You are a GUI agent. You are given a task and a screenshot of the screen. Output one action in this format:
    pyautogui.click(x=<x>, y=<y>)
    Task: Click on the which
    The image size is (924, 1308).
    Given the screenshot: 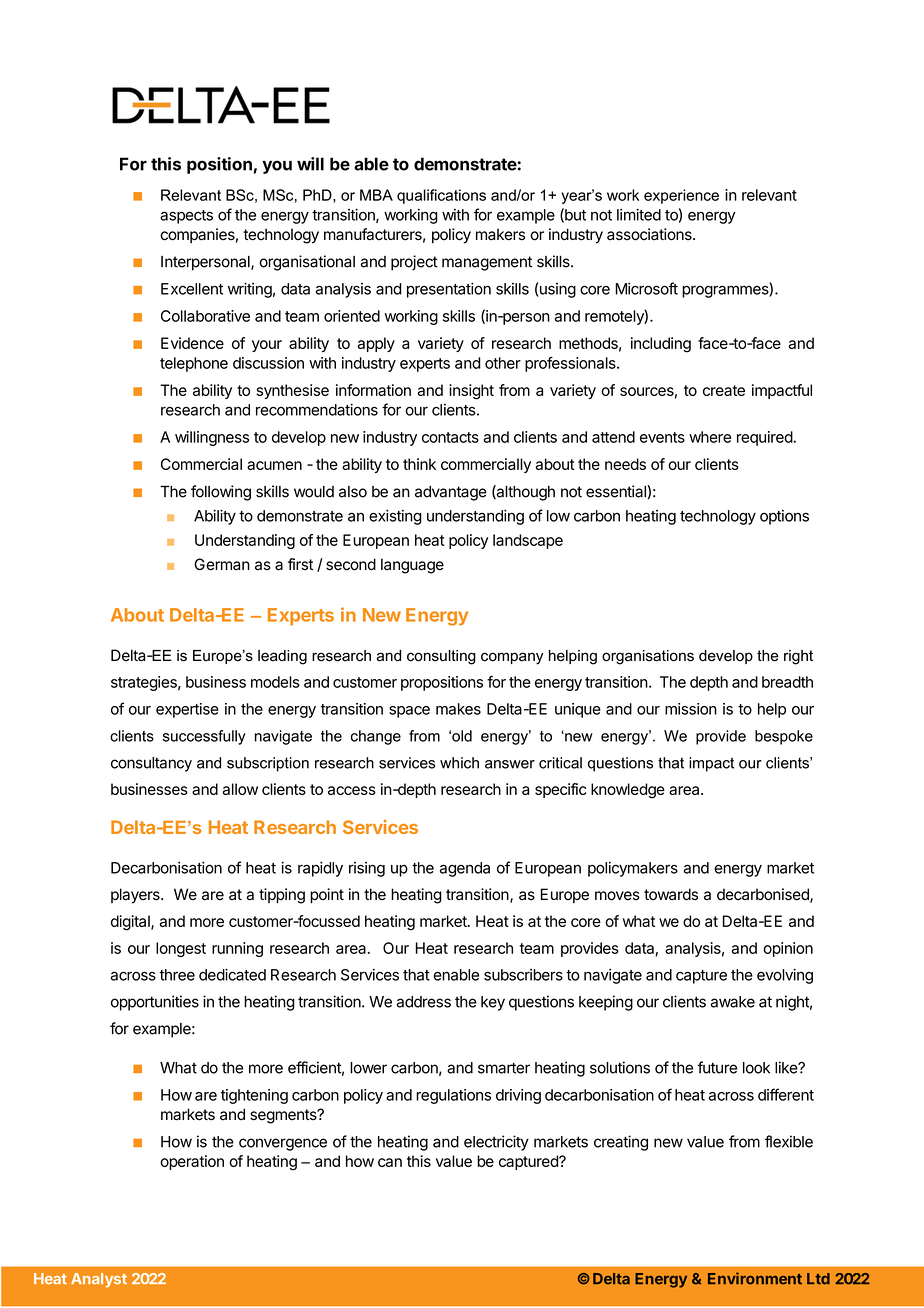 What is the action you would take?
    pyautogui.click(x=459, y=763)
